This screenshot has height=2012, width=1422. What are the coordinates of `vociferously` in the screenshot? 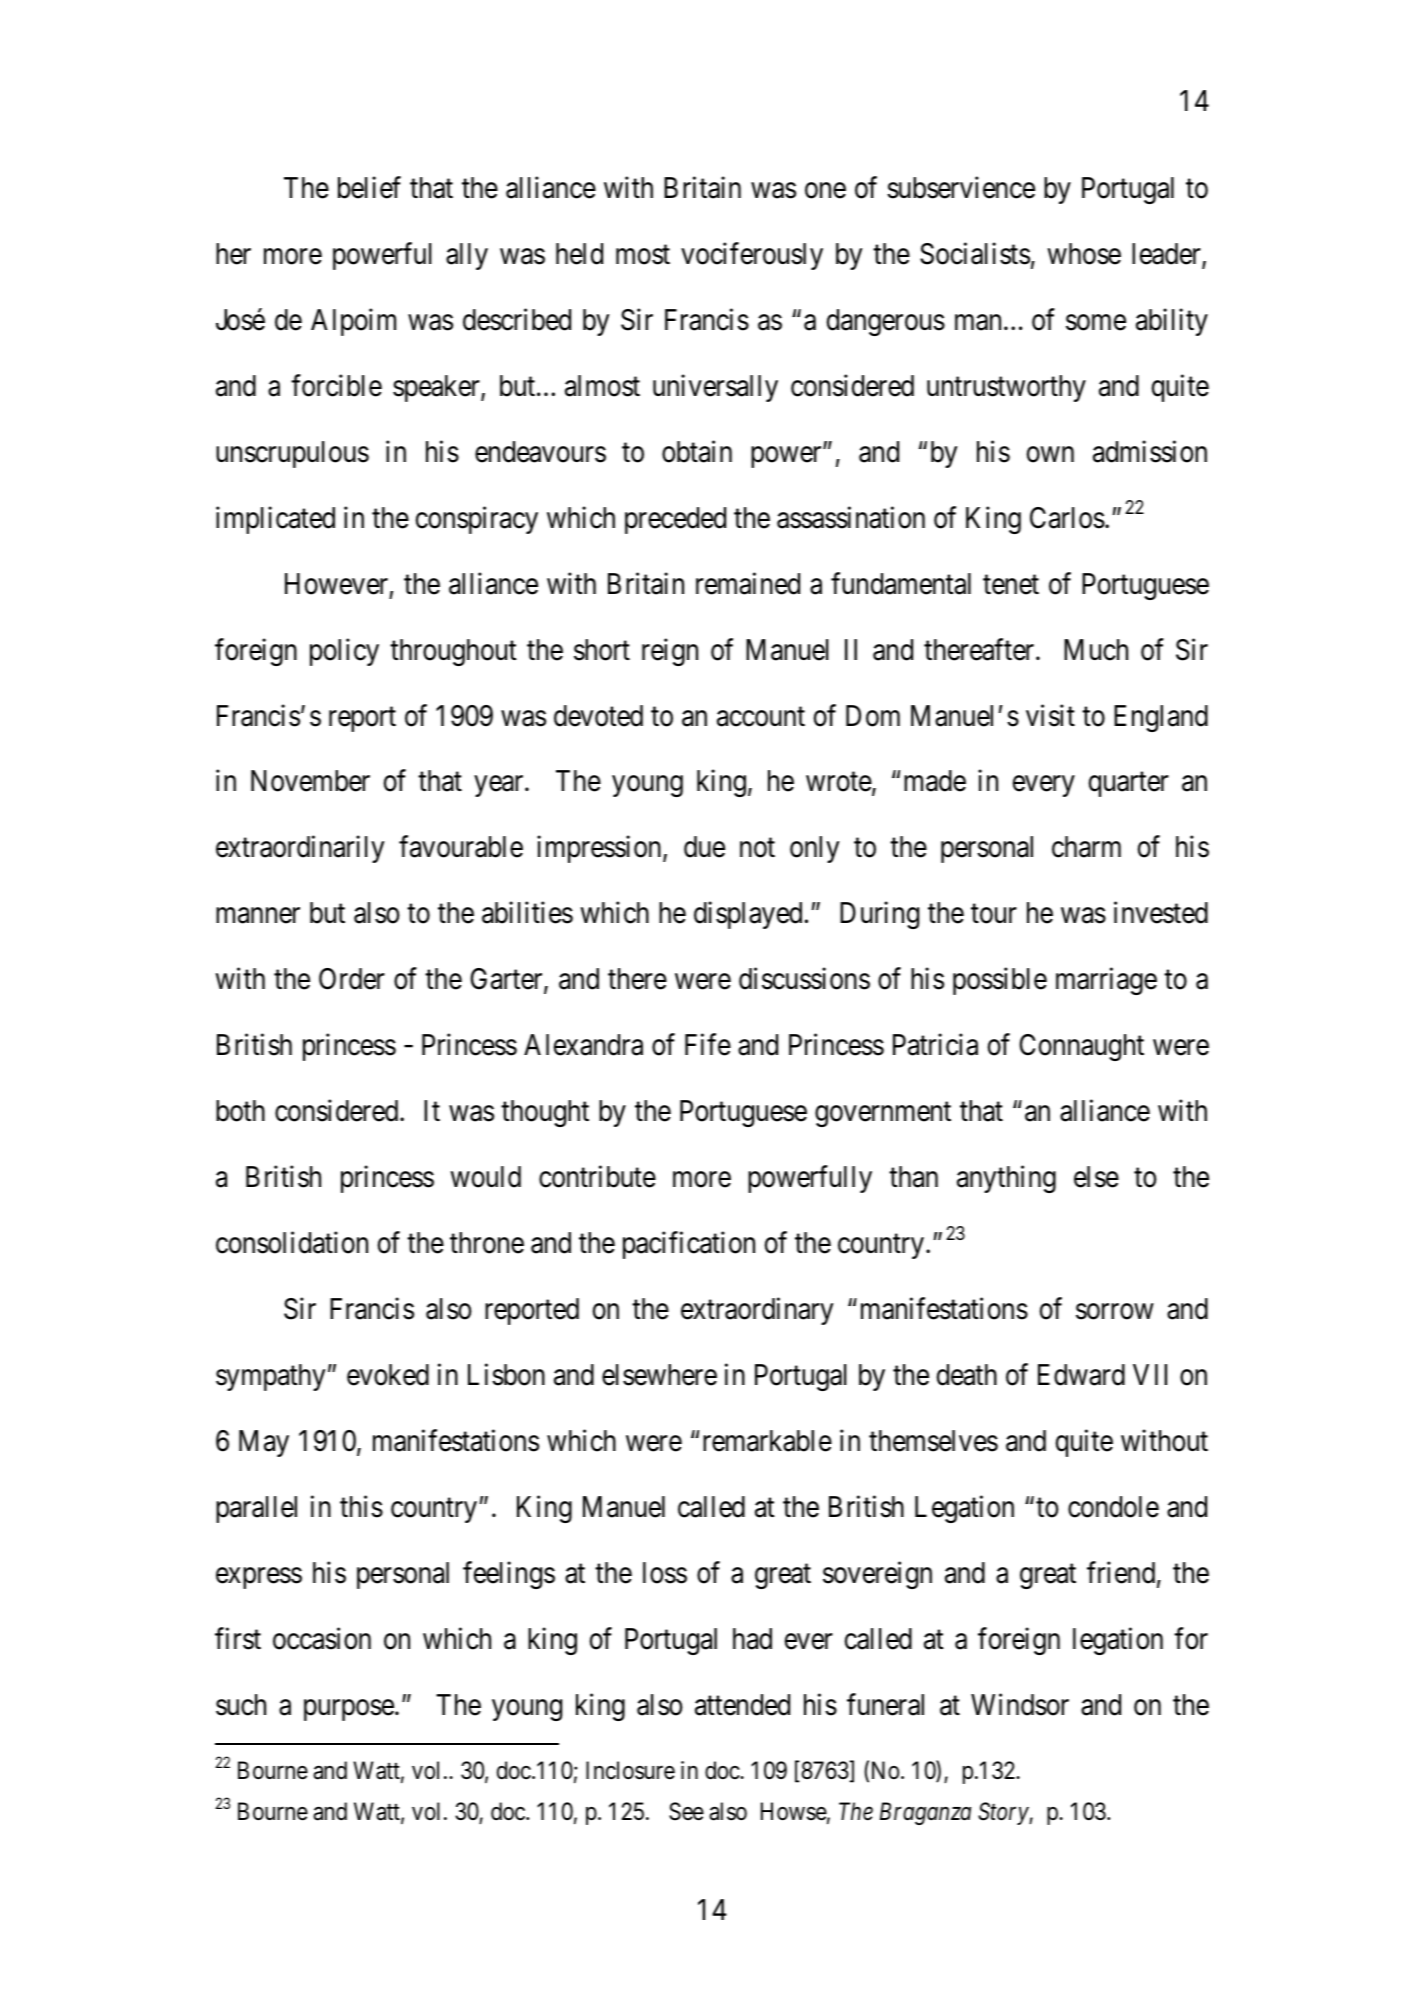 It's located at (752, 256).
